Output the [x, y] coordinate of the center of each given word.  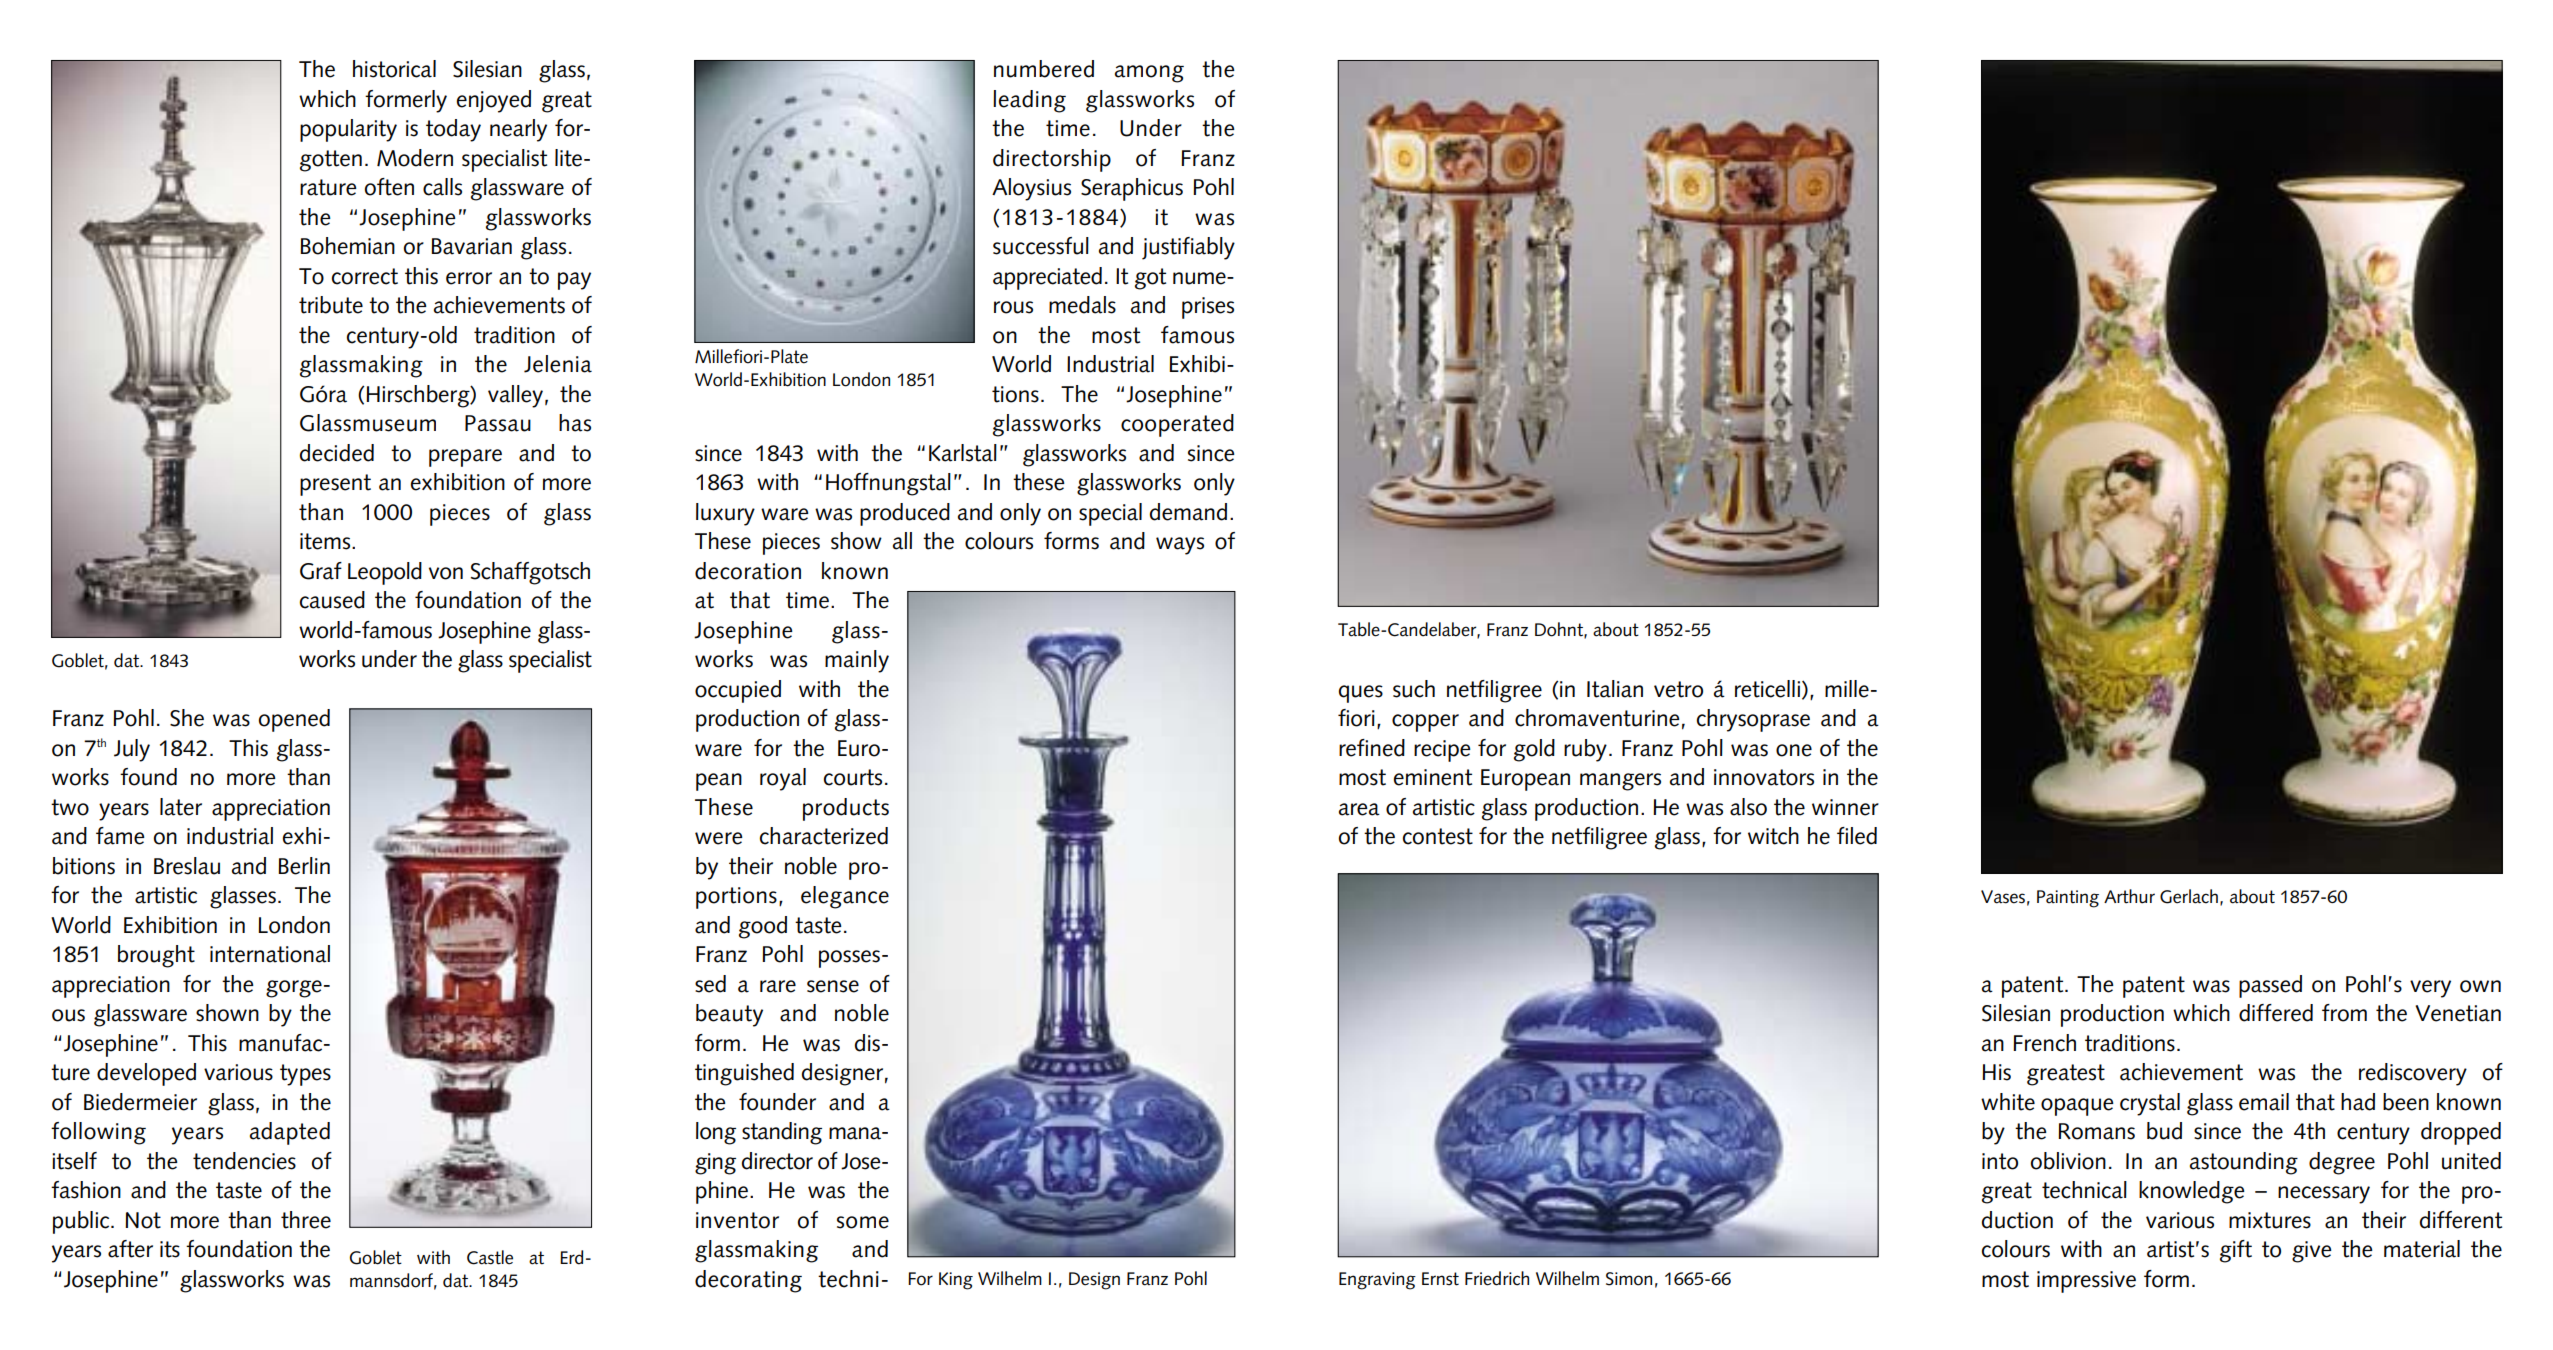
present [335, 485]
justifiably [1188, 248]
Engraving [1377, 1281]
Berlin [304, 866]
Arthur [2129, 896]
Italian [1615, 689]
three [306, 1220]
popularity [348, 130]
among [1149, 74]
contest [1438, 836]
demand [1188, 512]
